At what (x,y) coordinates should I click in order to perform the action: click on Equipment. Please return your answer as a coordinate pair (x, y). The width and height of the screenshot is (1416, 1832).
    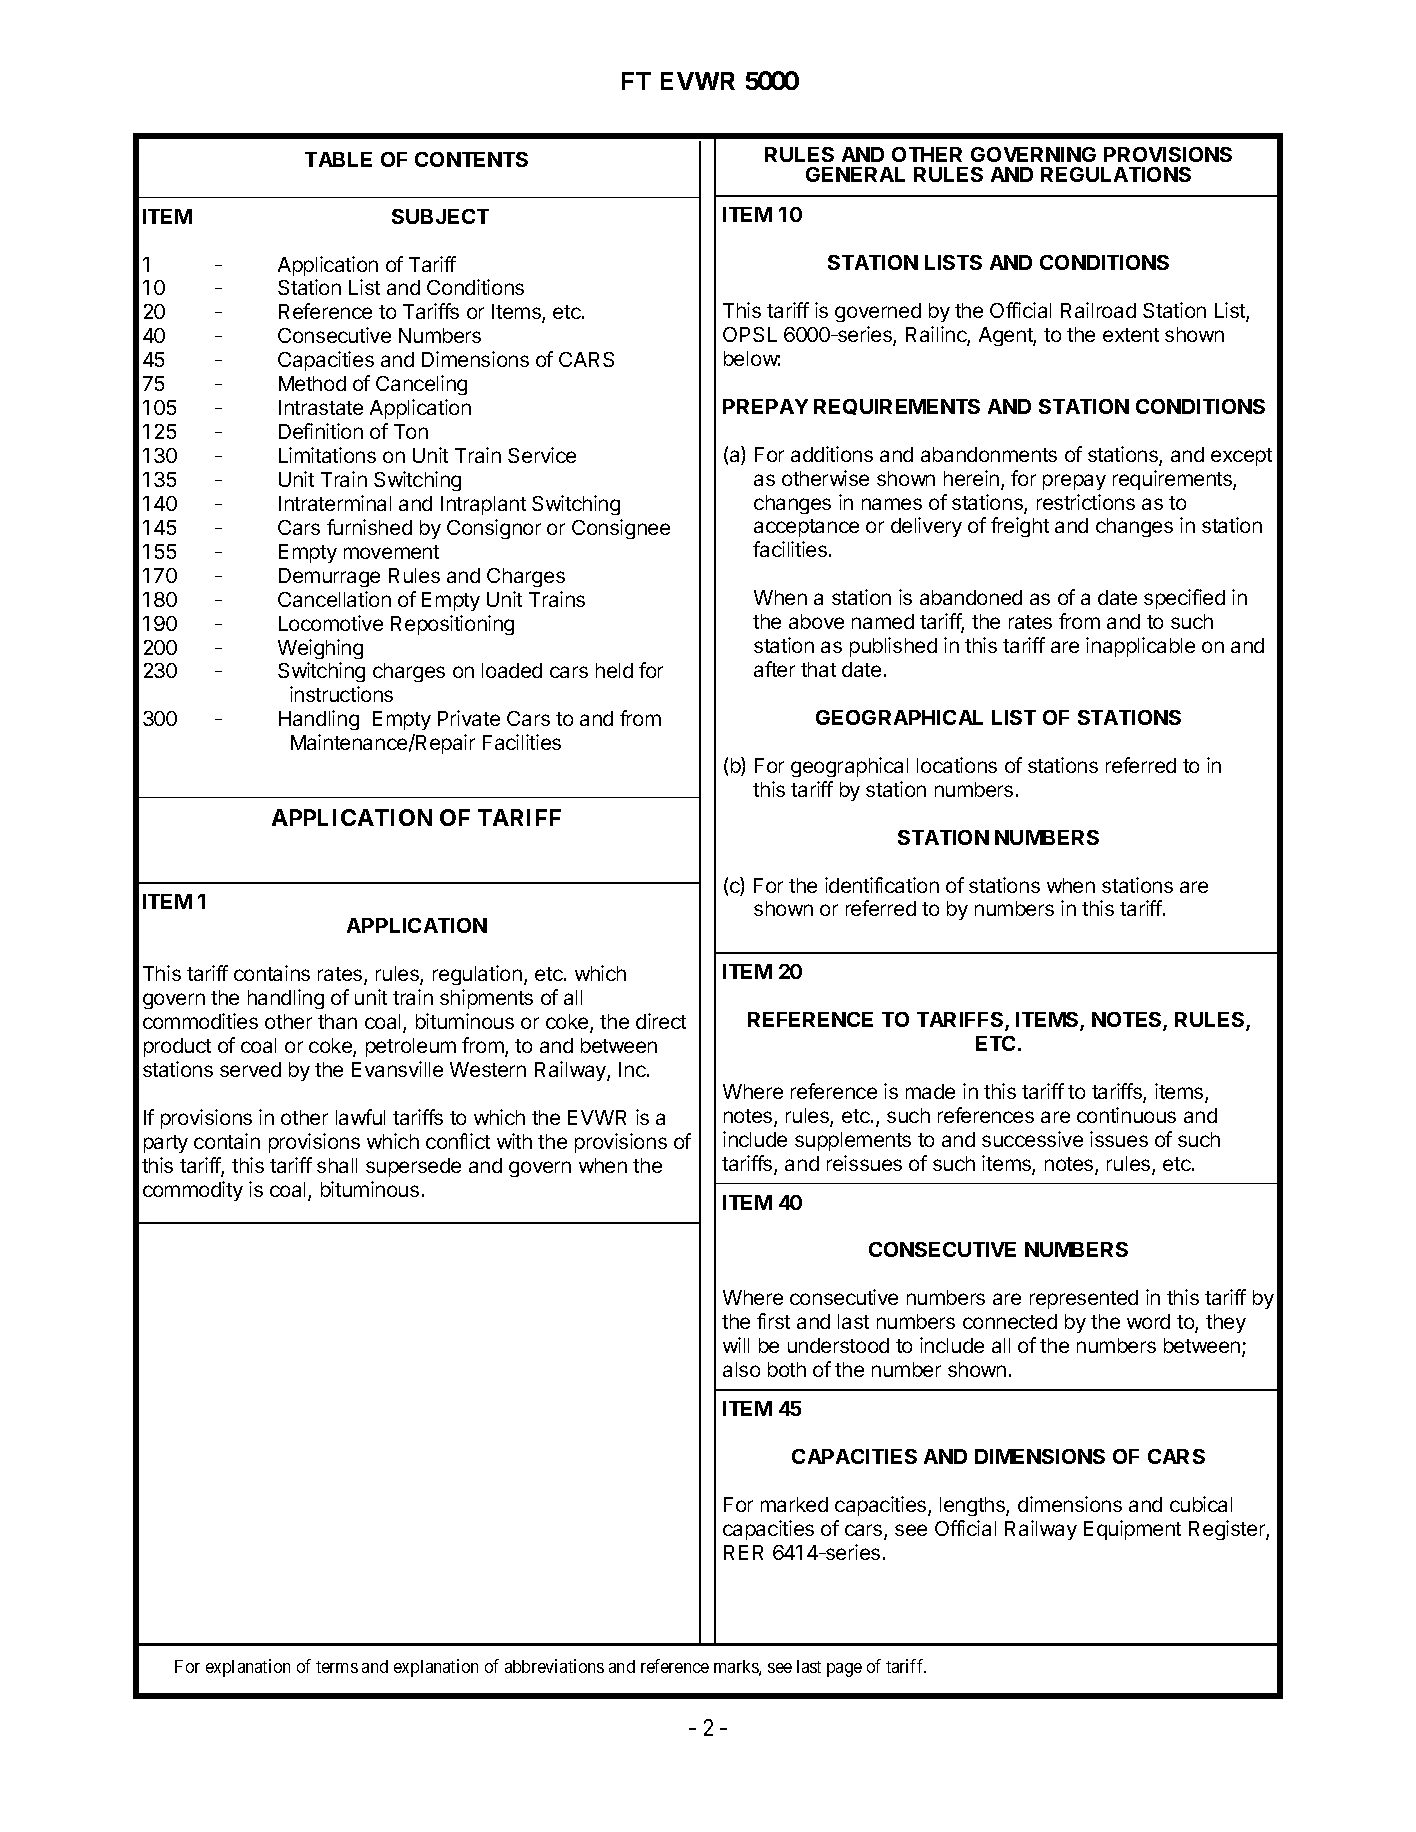
    Looking at the image, I should click on (1132, 1530).
